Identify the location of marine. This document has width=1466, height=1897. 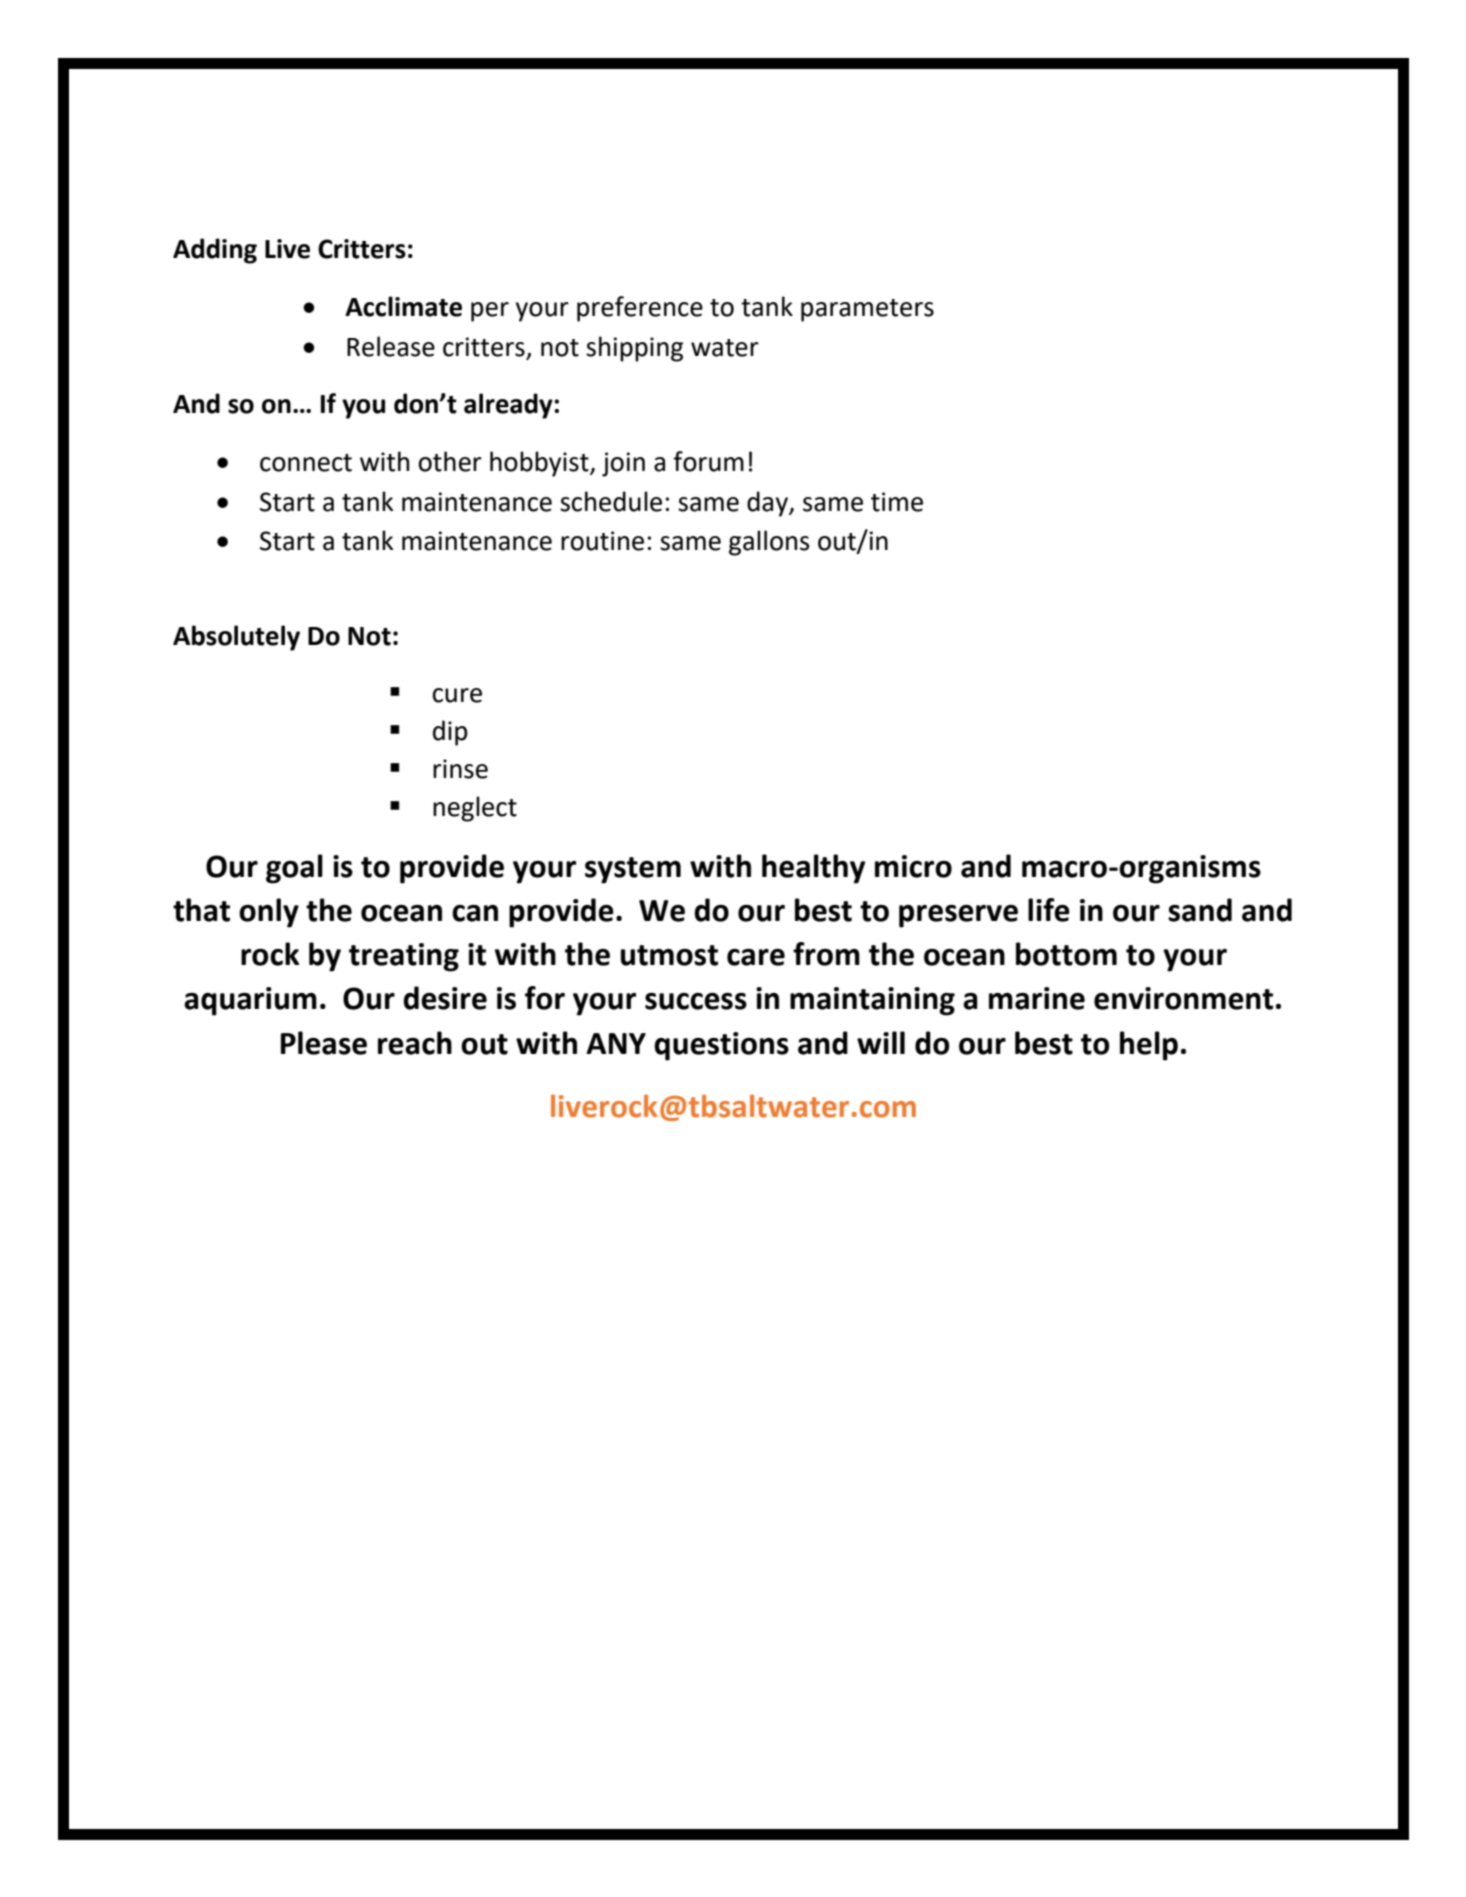
(1037, 998).
